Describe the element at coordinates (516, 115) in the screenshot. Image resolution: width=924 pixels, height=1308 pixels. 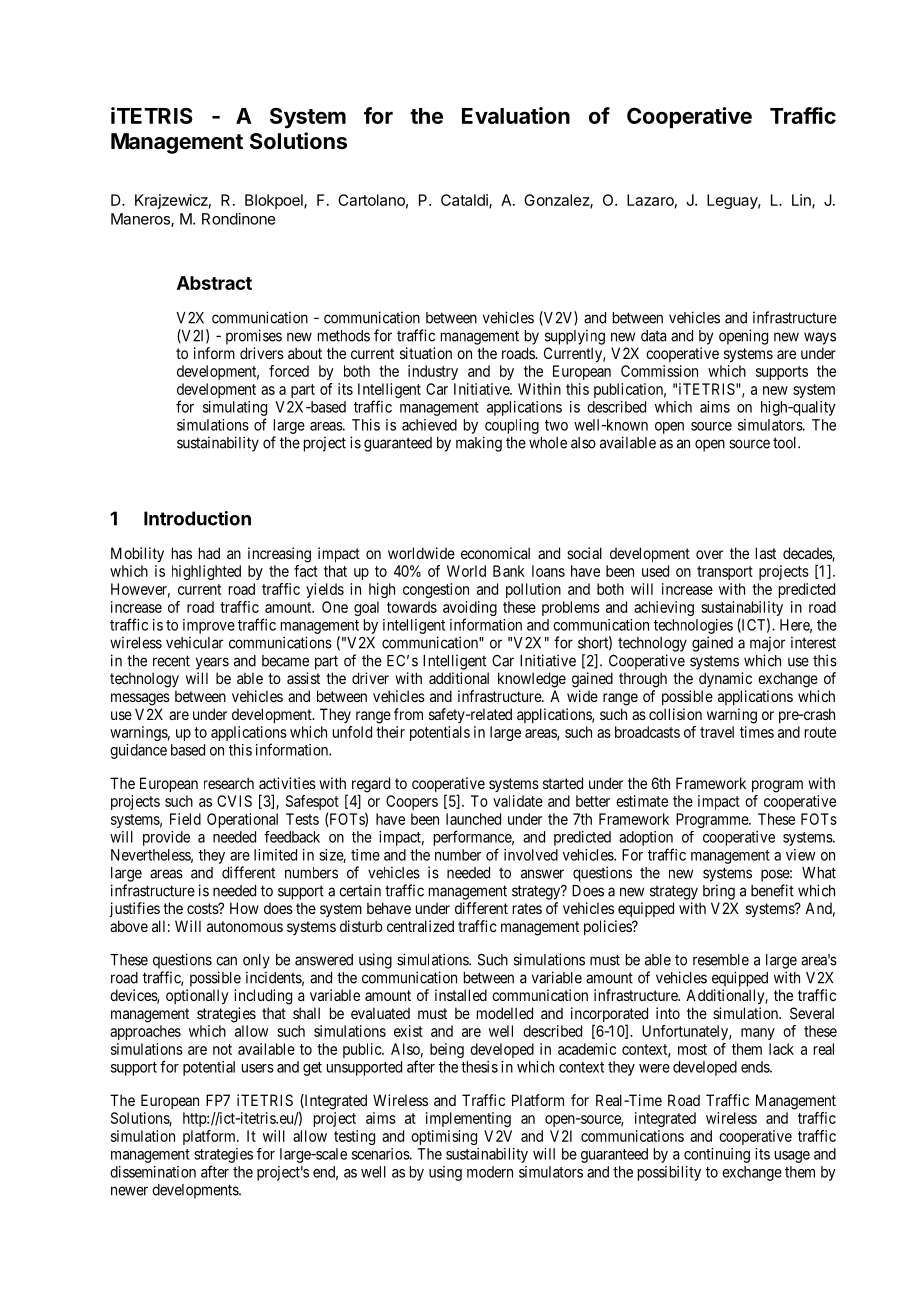
I see `Evaluation` at that location.
